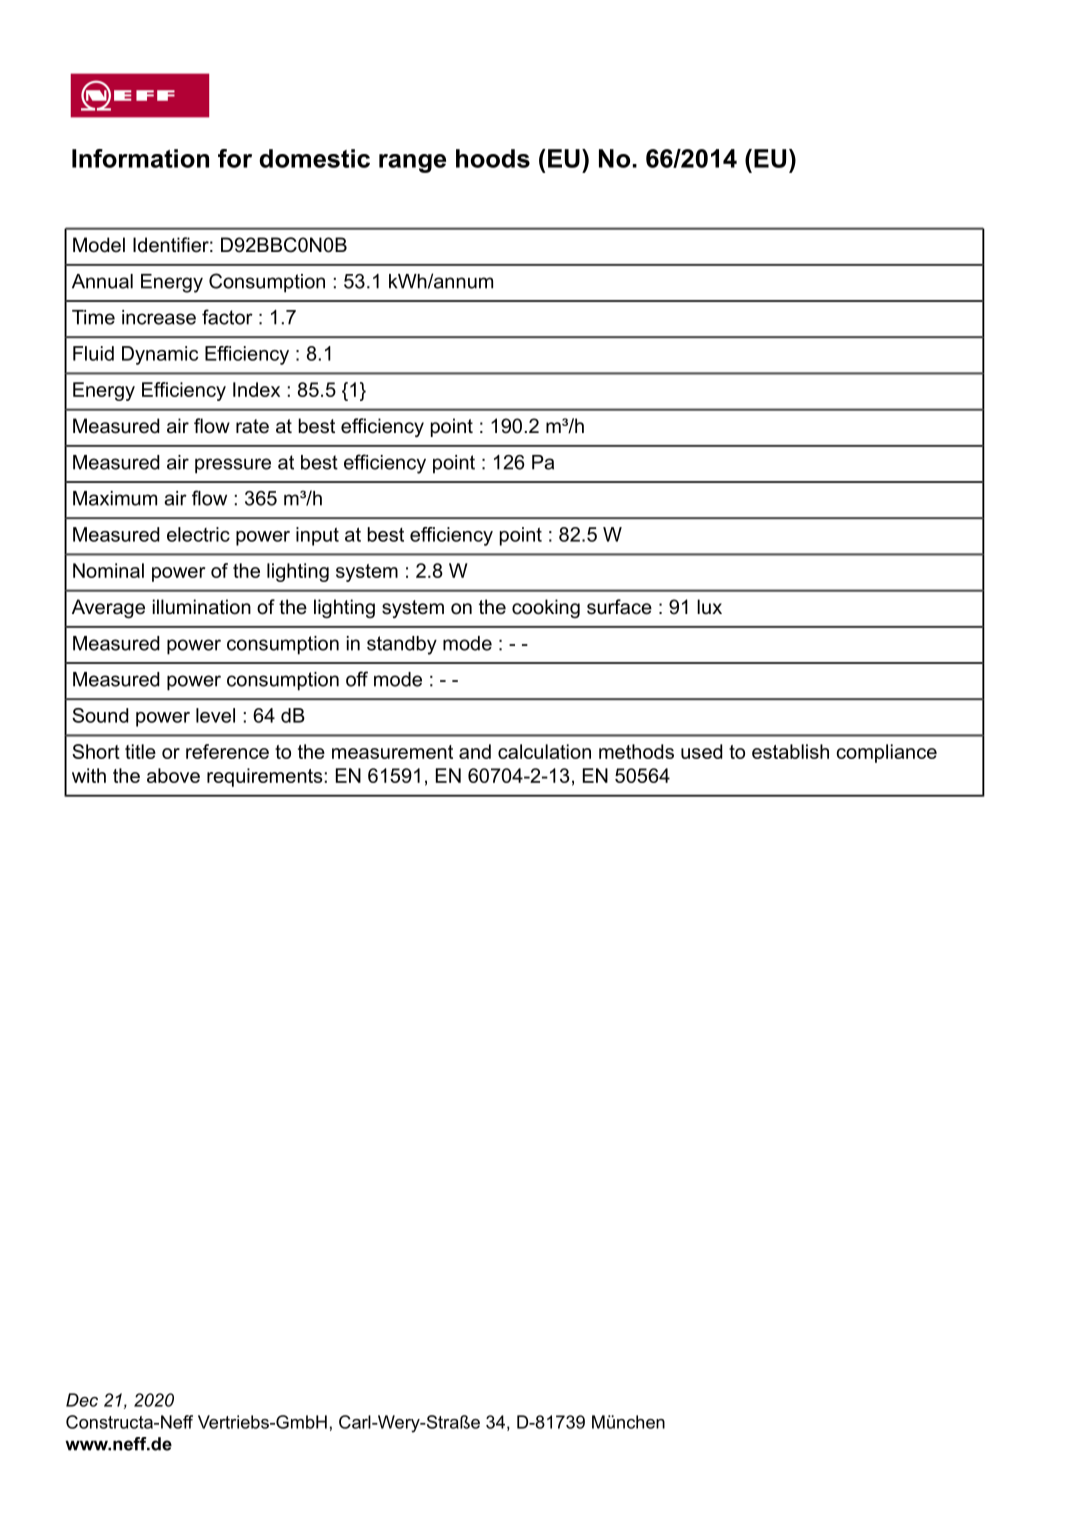 Image resolution: width=1084 pixels, height=1534 pixels. I want to click on calculation, so click(544, 751).
